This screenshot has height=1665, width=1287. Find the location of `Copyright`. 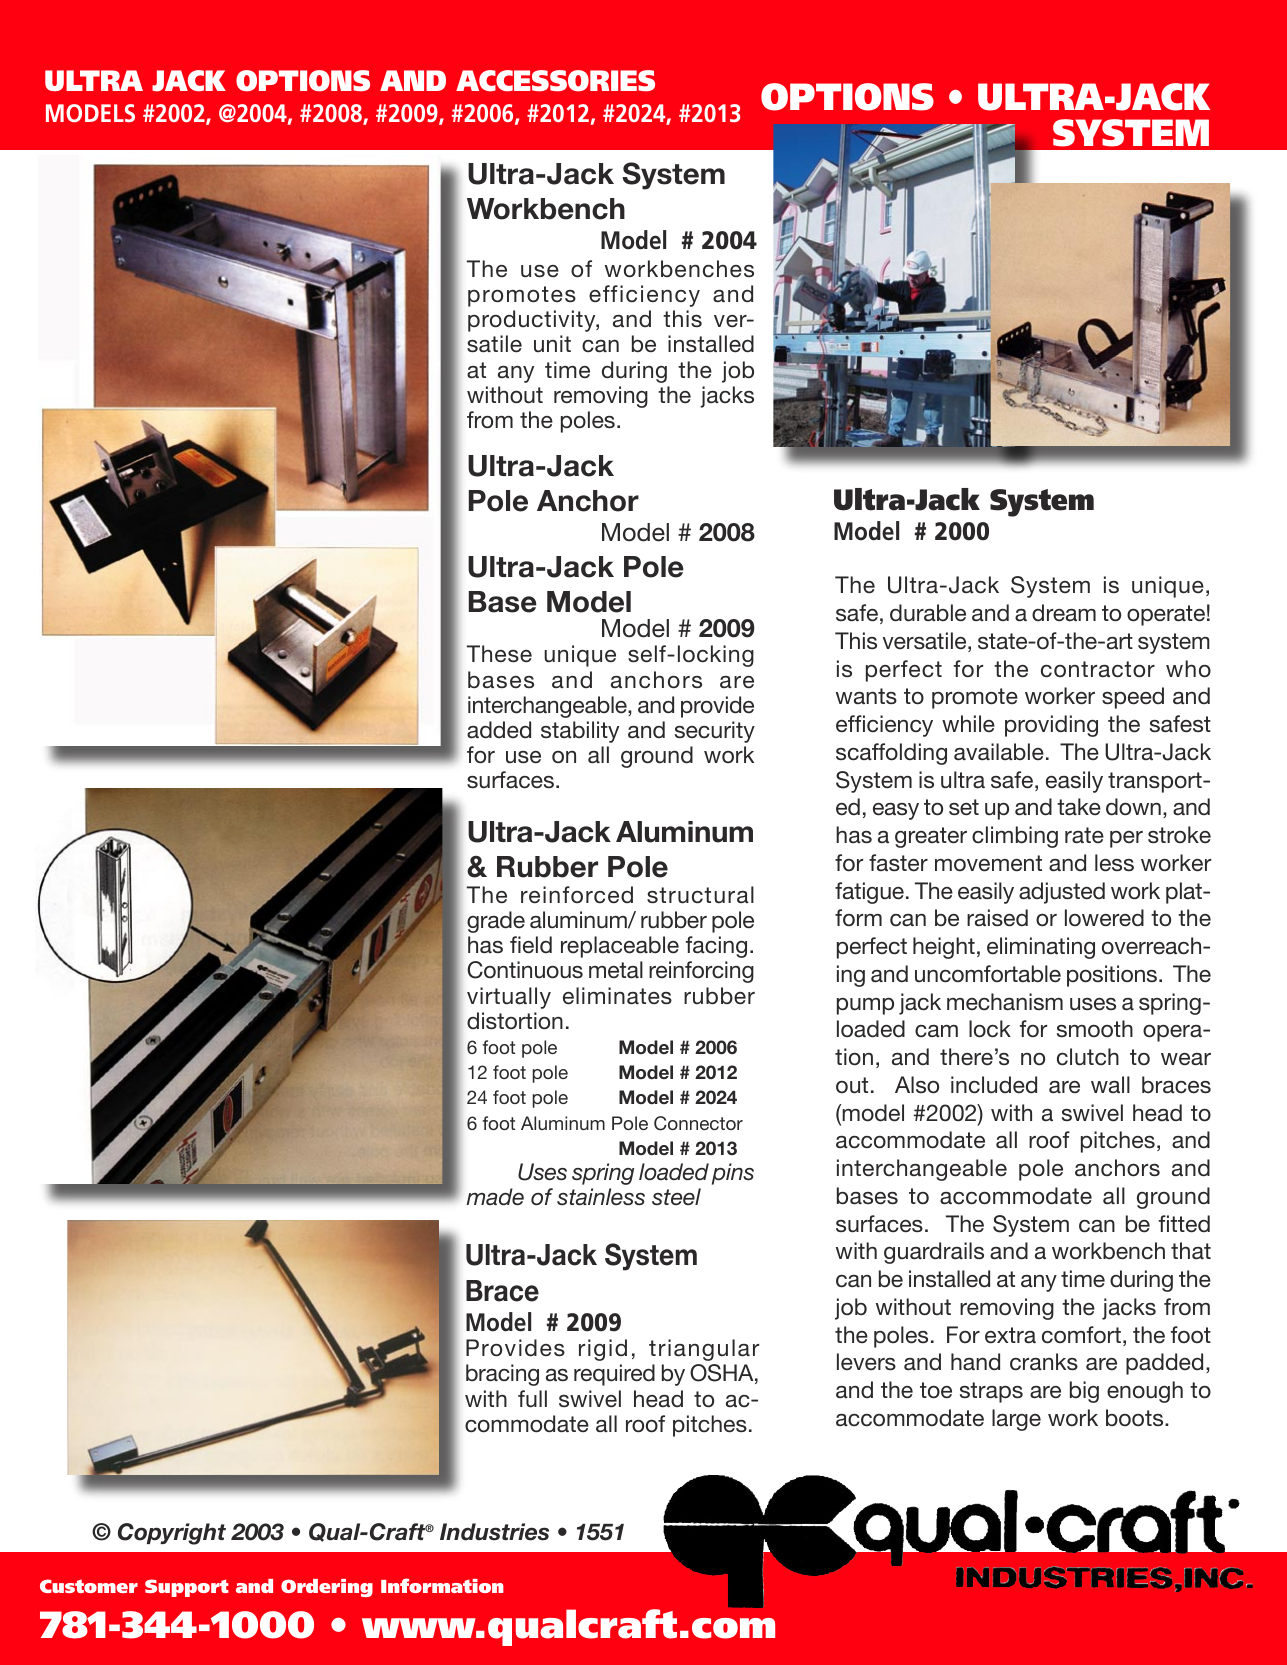

Copyright is located at coordinates (172, 1534).
